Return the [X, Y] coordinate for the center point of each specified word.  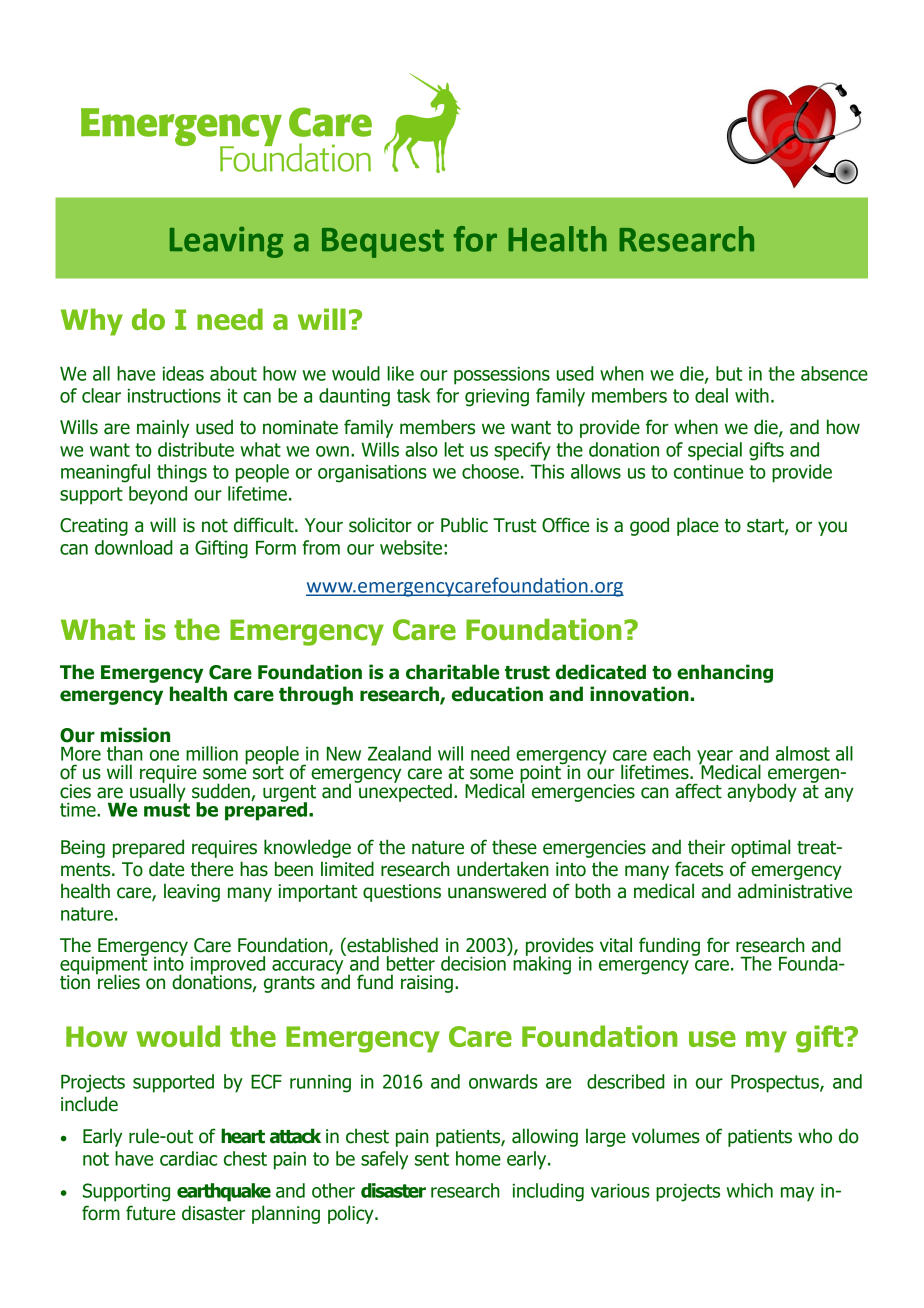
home [478, 1158]
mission [135, 735]
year [715, 758]
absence [834, 373]
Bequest [383, 243]
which [749, 1190]
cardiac [188, 1158]
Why [92, 322]
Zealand [399, 753]
